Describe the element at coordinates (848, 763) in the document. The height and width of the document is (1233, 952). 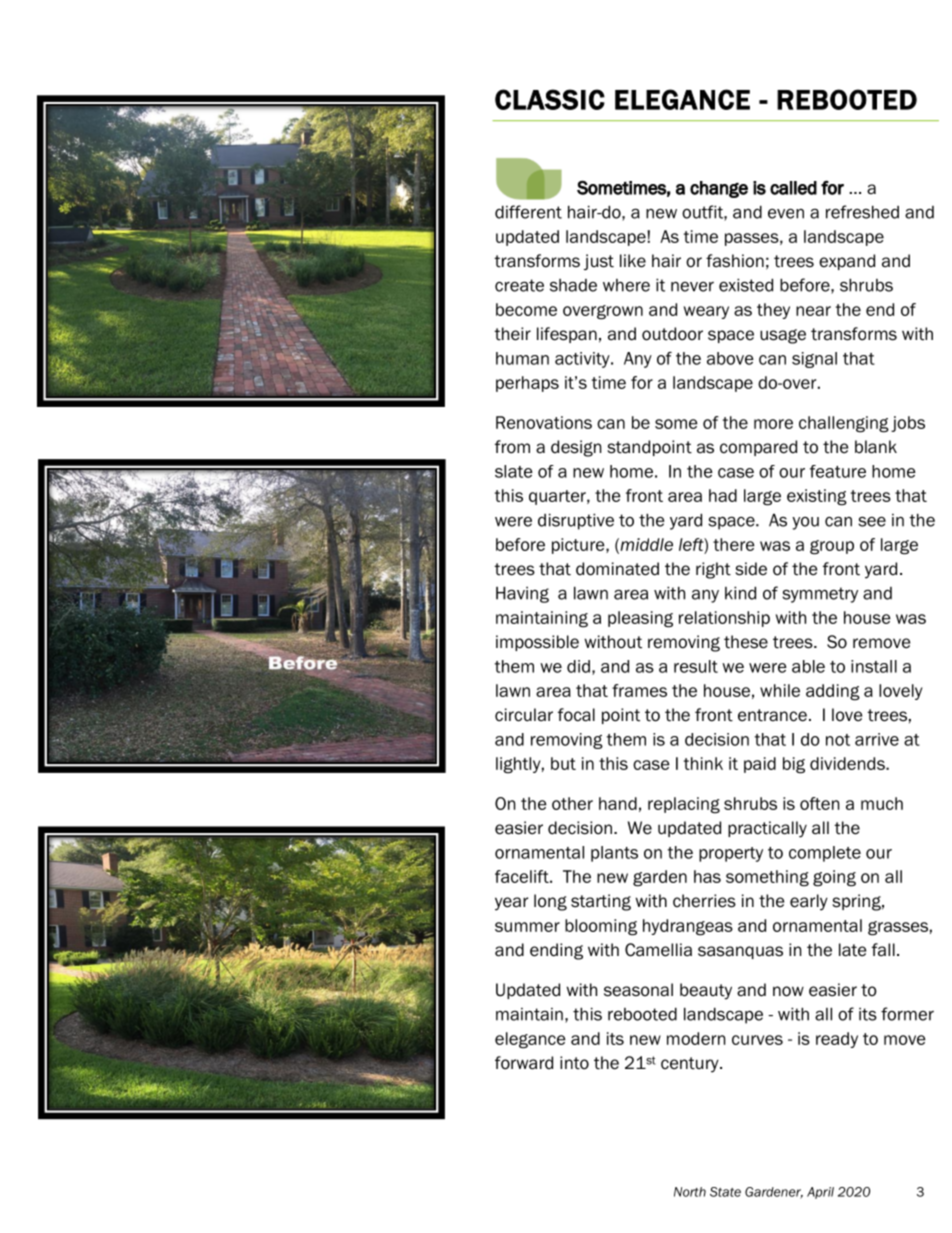
I see `dividends` at that location.
